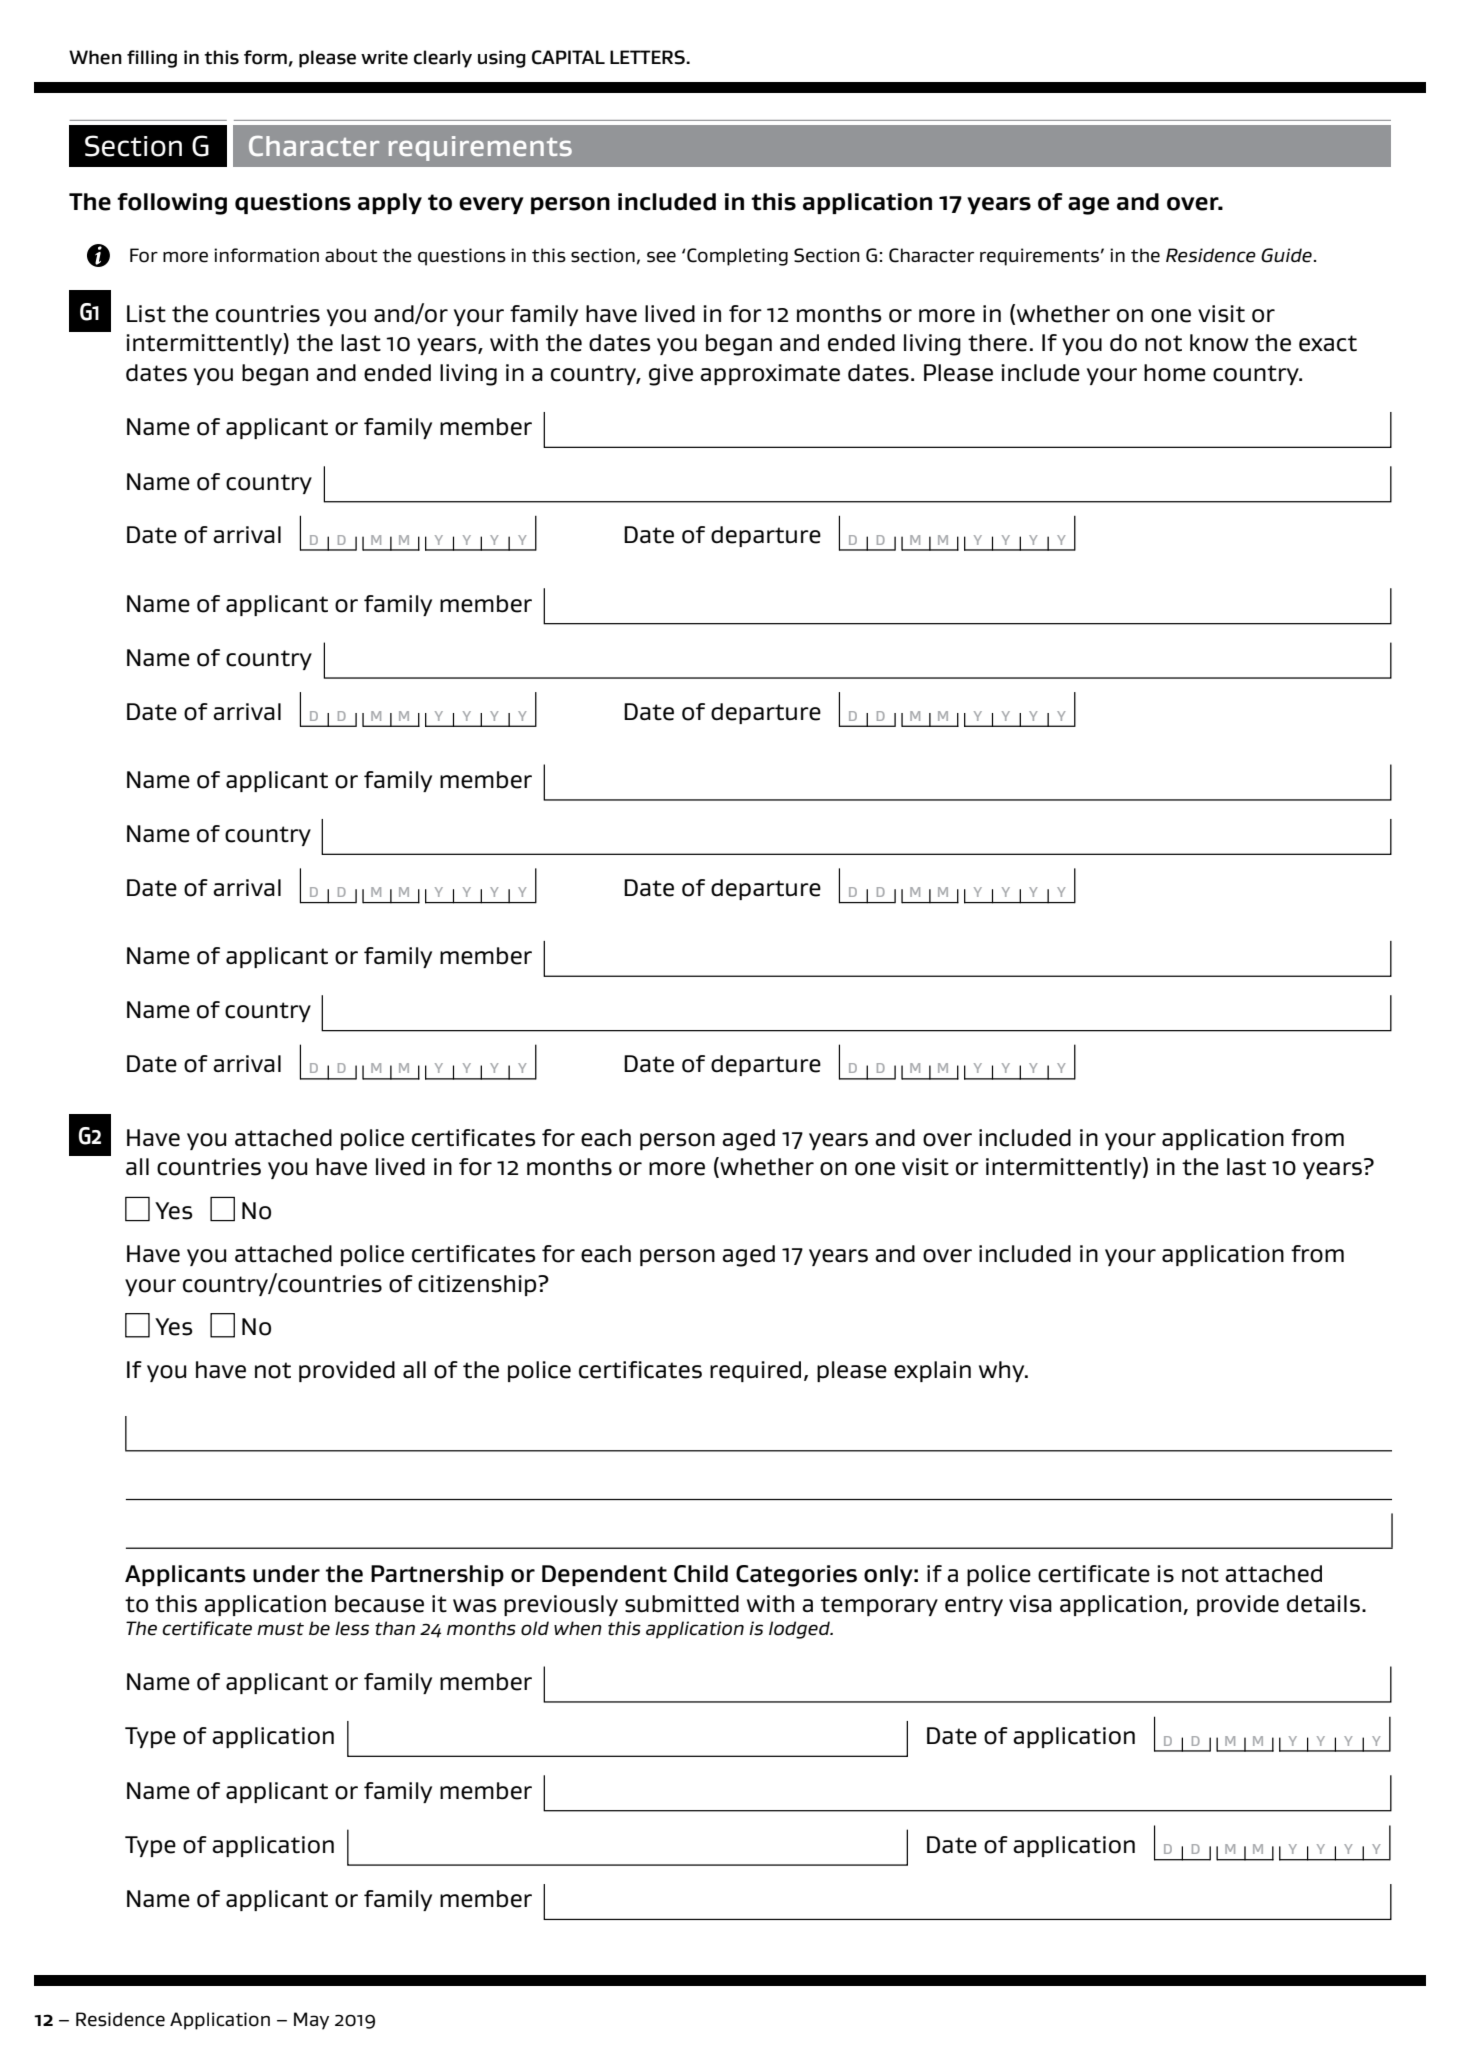  Describe the element at coordinates (755, 1371) in the screenshot. I see `required` at that location.
